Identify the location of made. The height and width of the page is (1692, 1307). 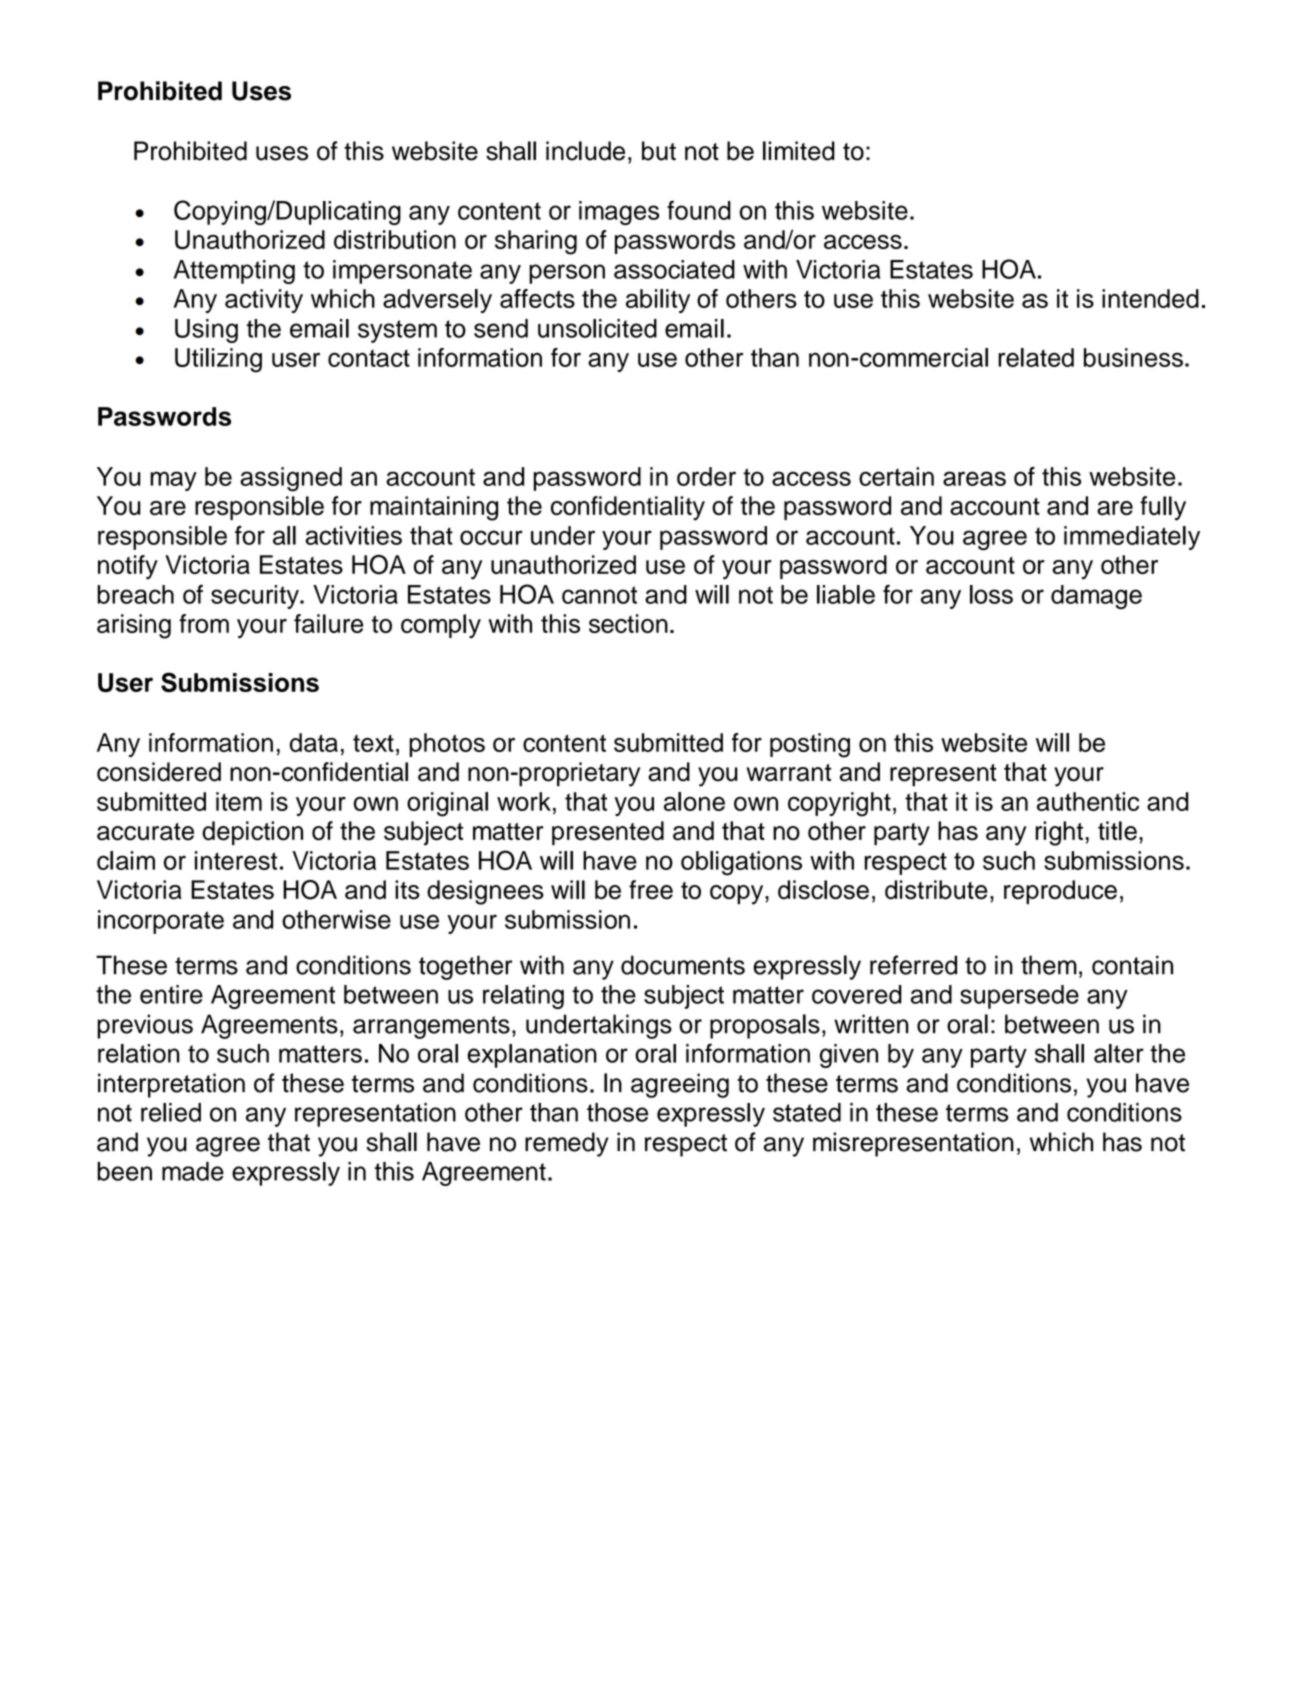
(193, 1171).
